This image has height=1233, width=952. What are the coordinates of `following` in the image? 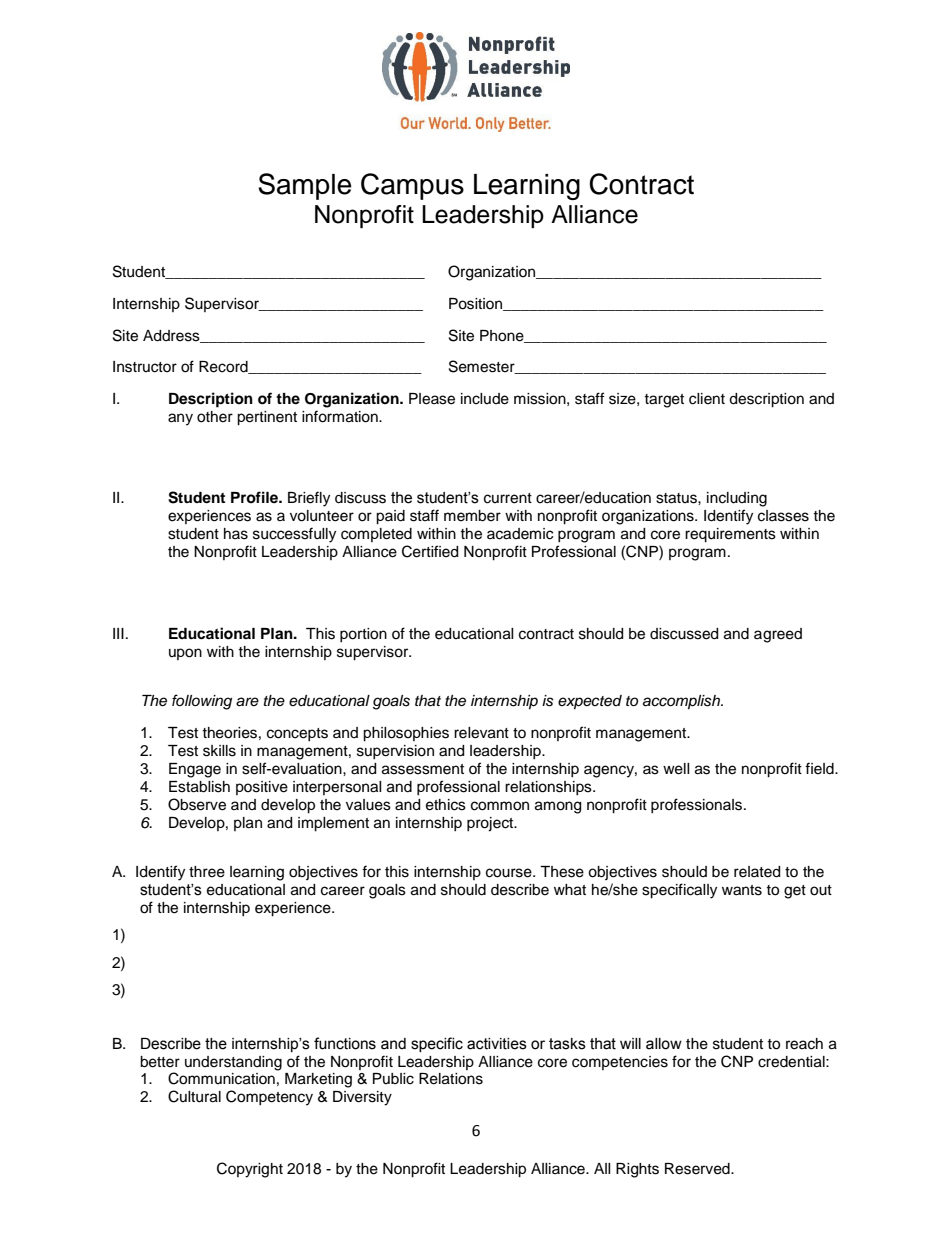 It's located at (202, 702).
